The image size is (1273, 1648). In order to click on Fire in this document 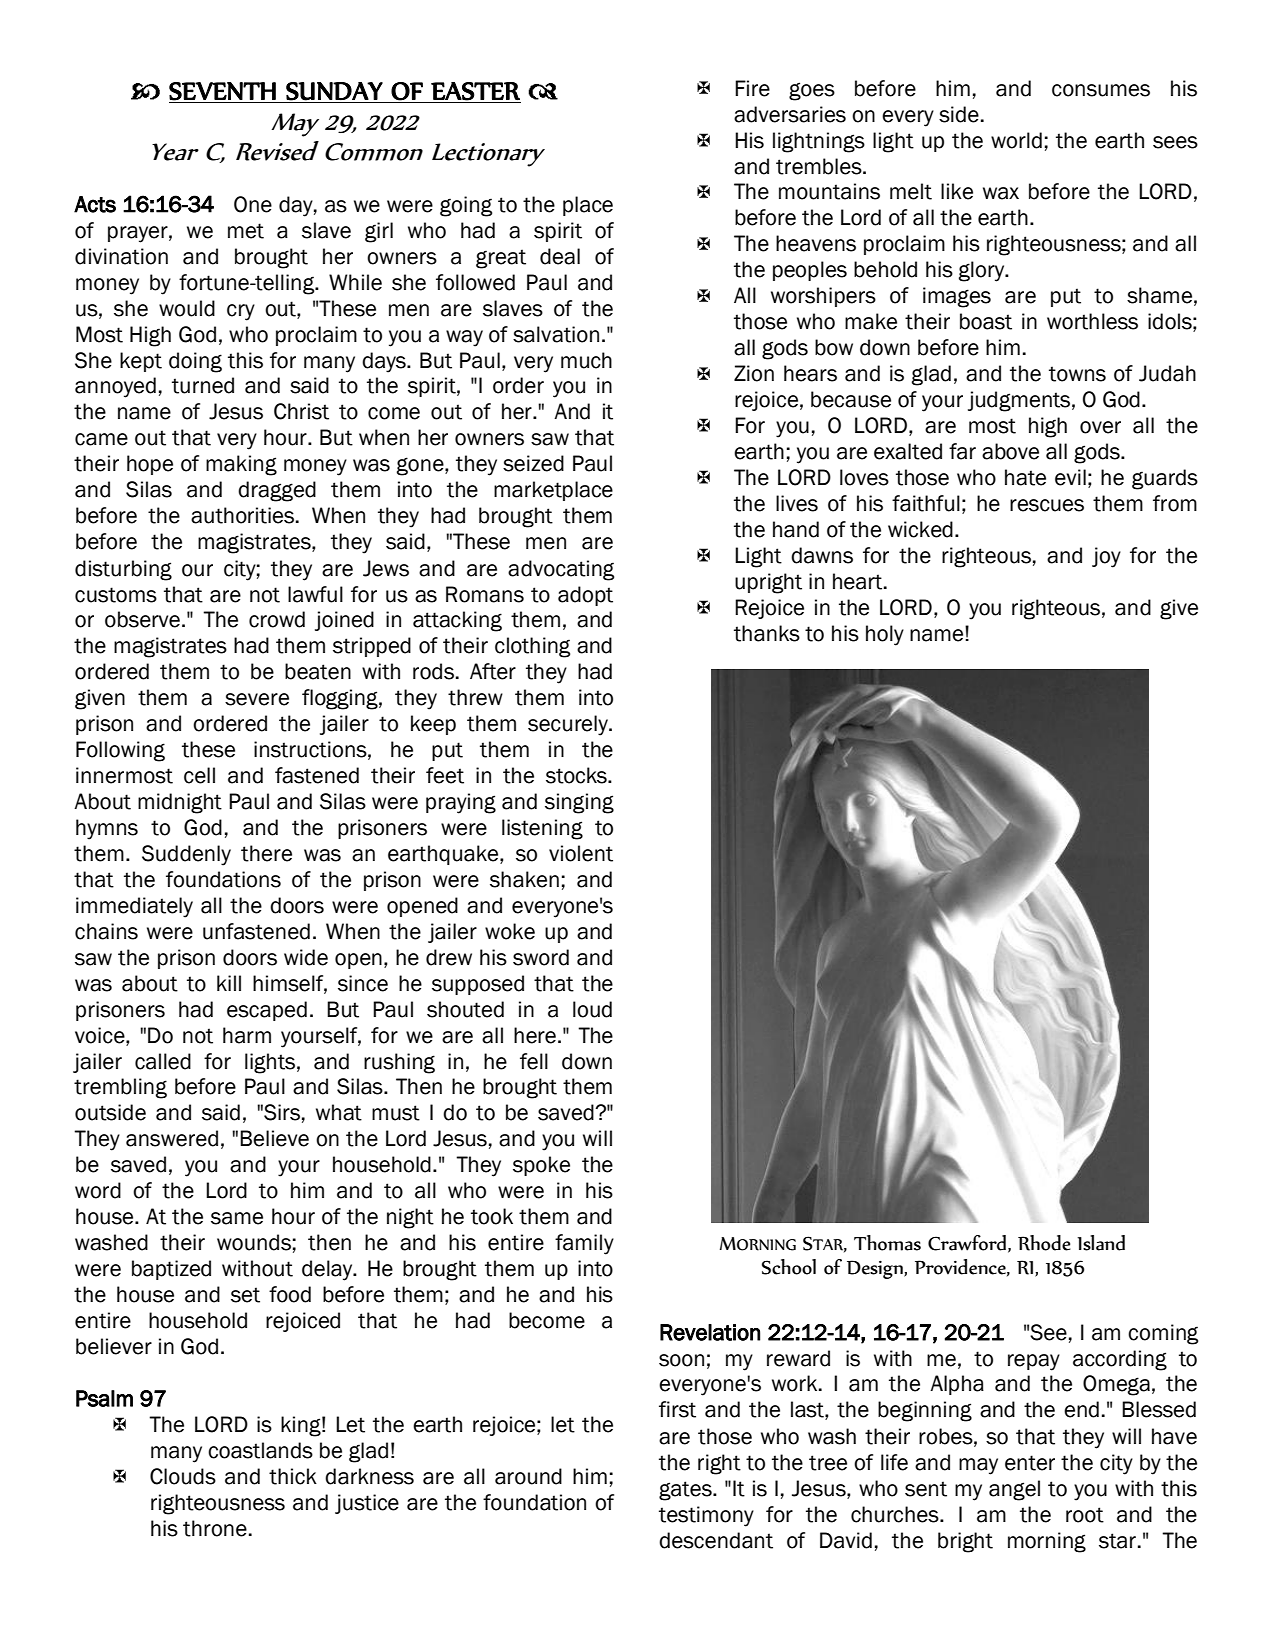, I will do `click(752, 88)`.
